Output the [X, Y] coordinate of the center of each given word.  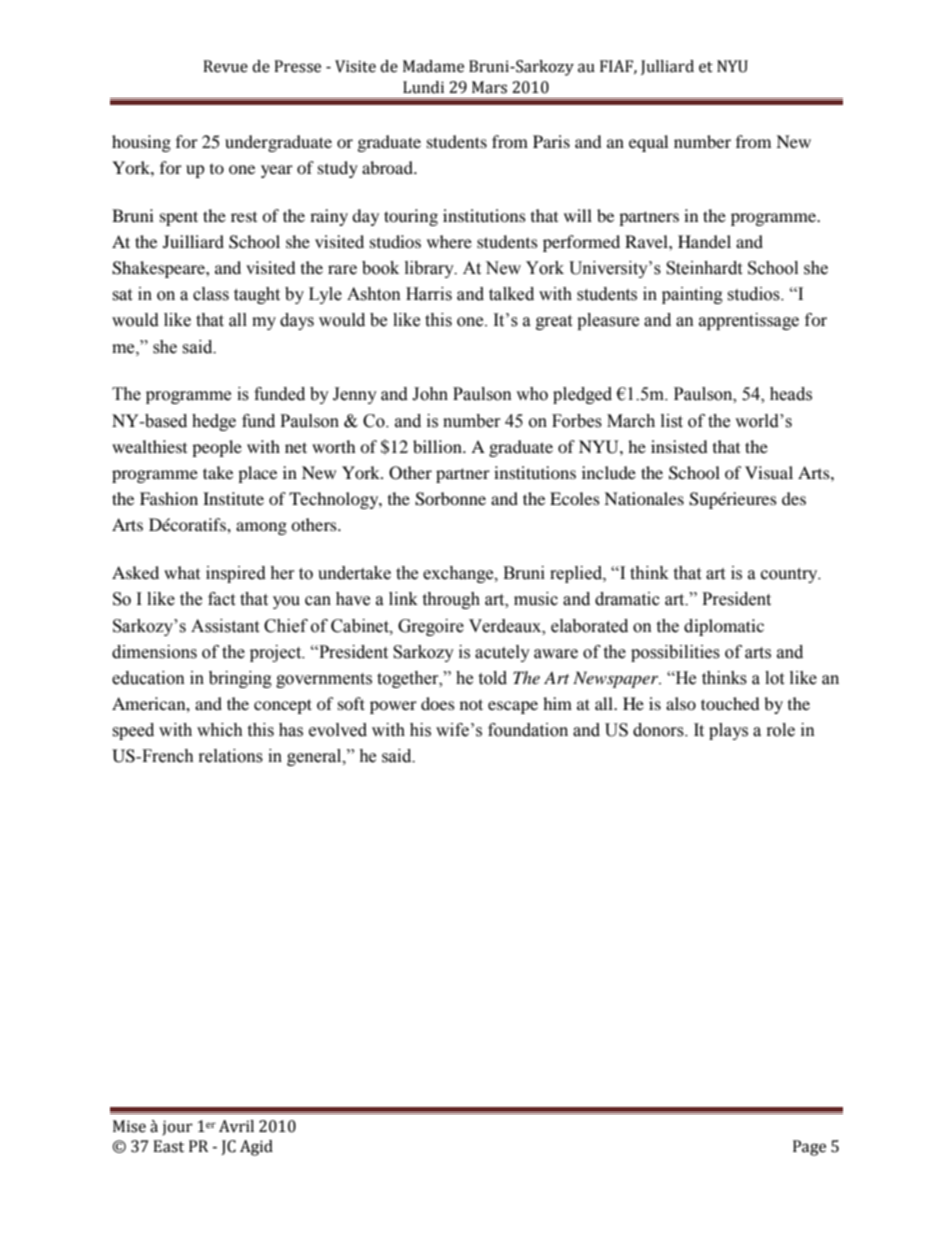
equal [648, 143]
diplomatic [724, 627]
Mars [489, 87]
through [451, 600]
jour [177, 1128]
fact [221, 599]
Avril [236, 1126]
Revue [225, 66]
